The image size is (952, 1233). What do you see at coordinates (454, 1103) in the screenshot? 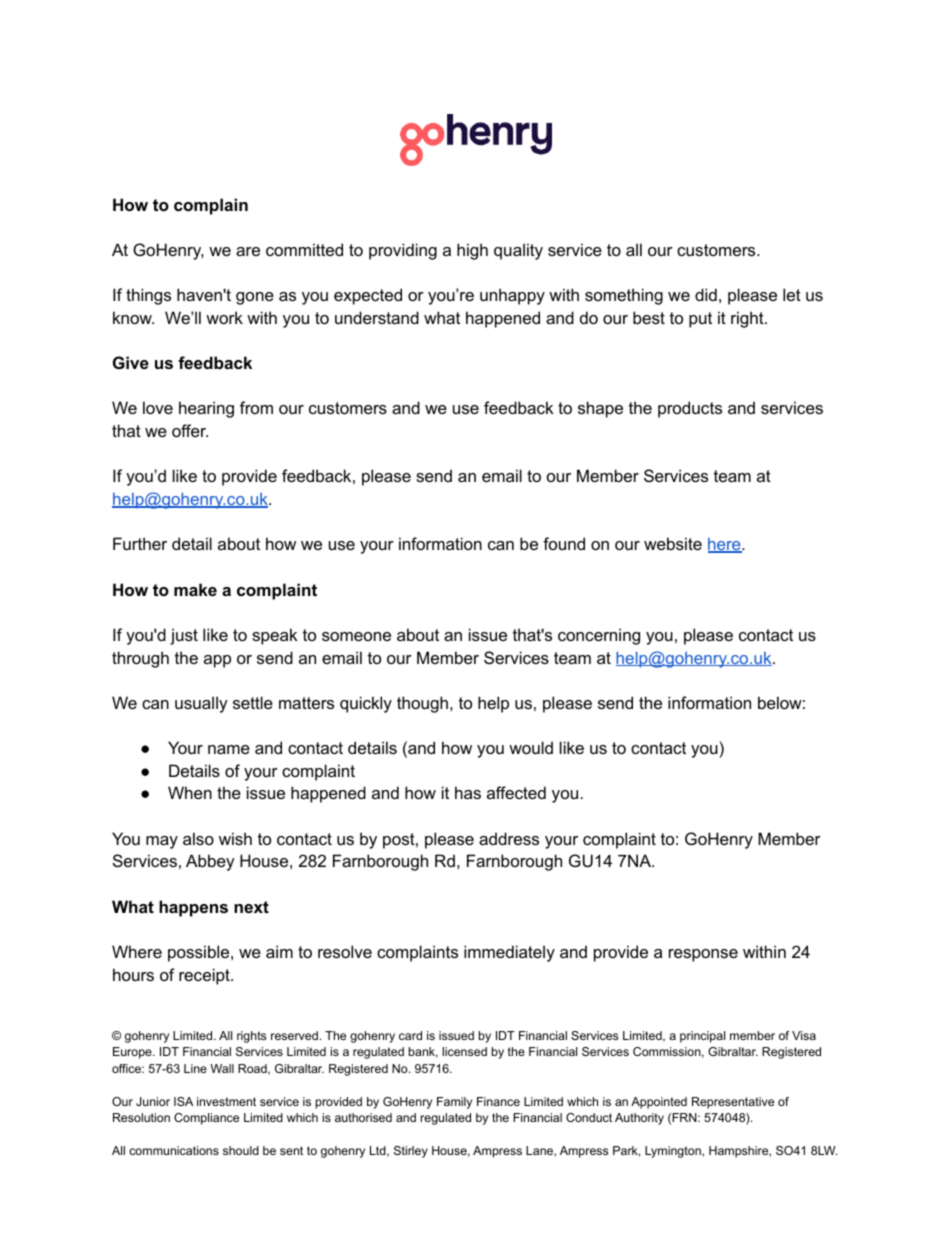
I see `Family` at bounding box center [454, 1103].
